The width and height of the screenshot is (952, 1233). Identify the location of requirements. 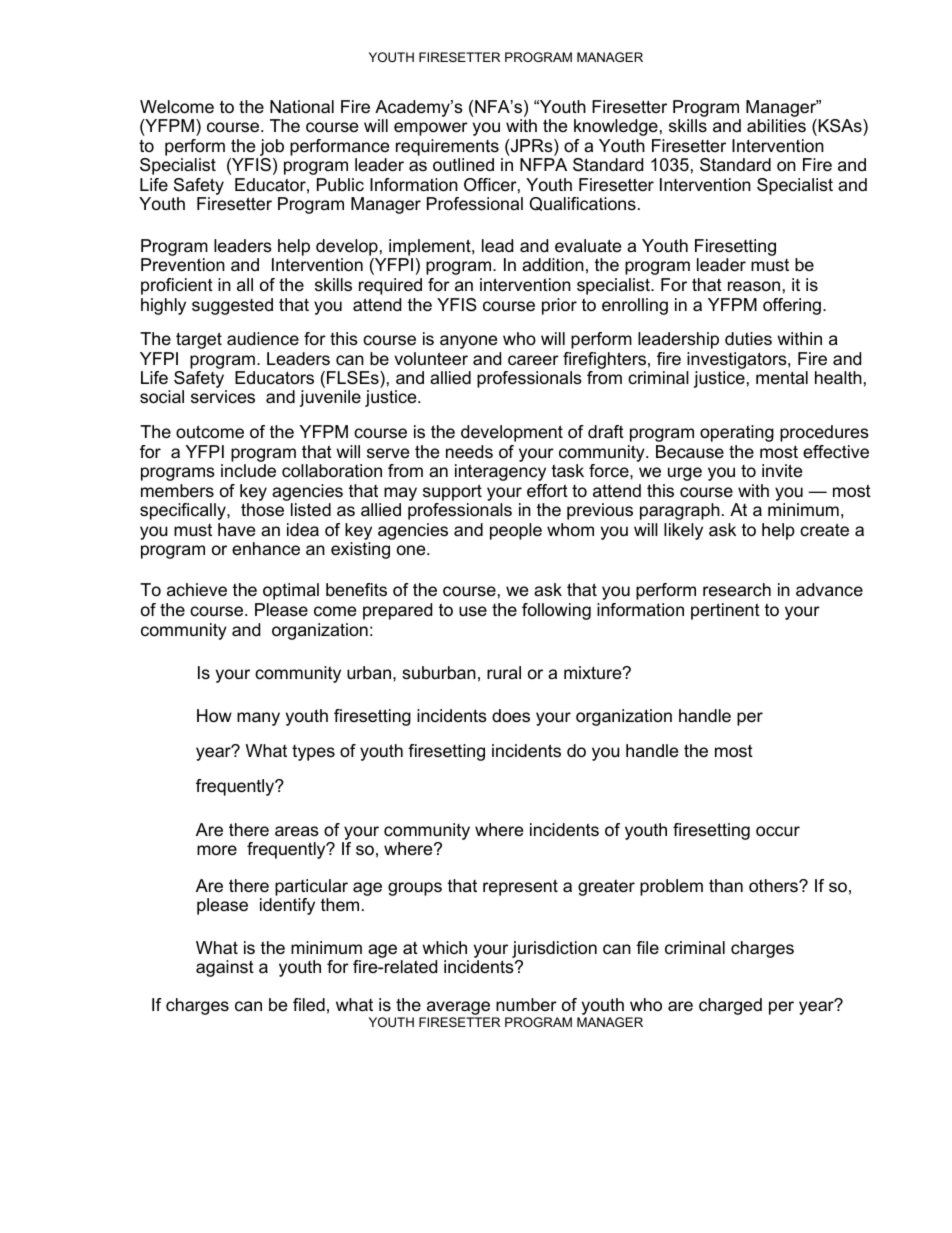
(447, 147).
